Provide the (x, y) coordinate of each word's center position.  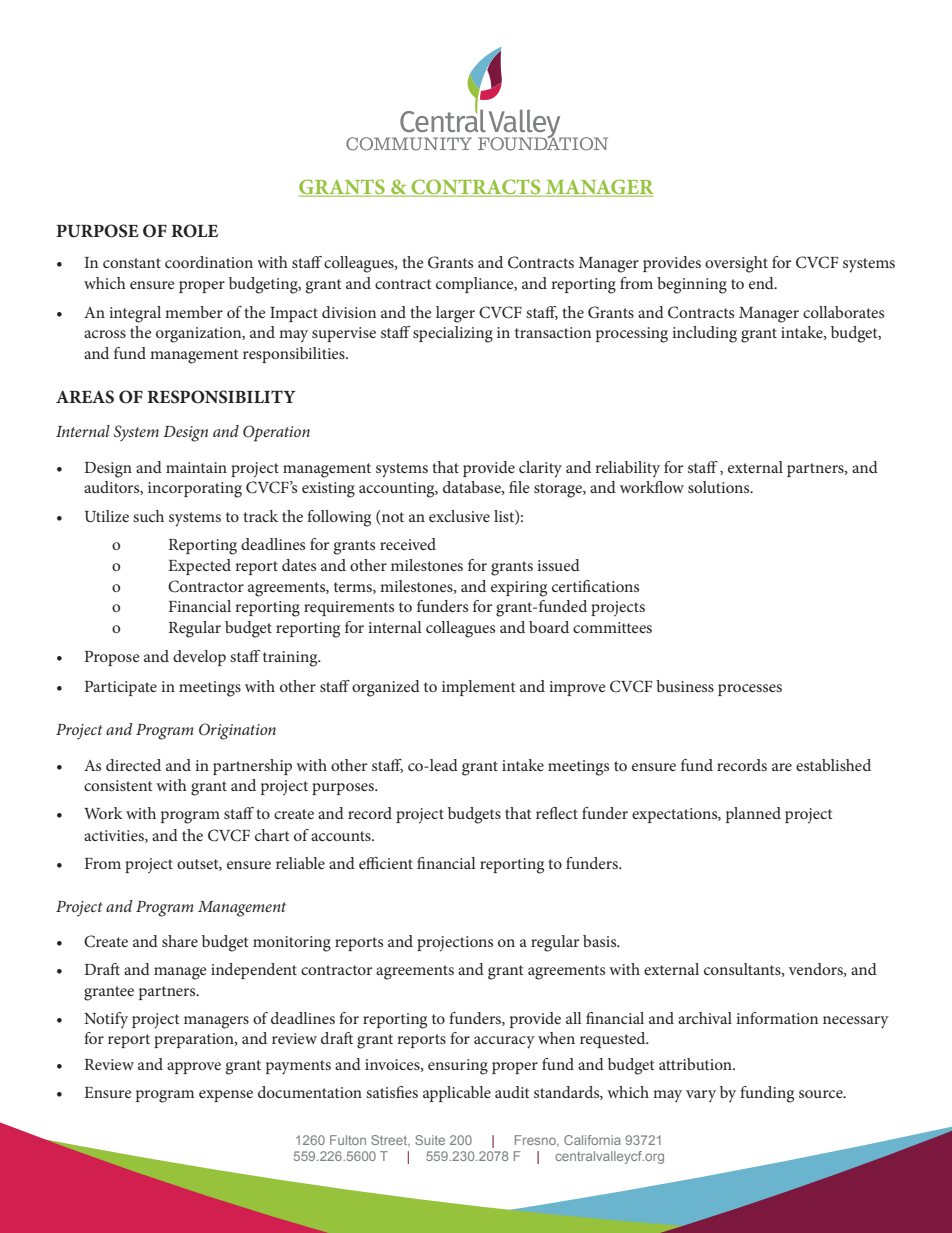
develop (199, 658)
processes (750, 690)
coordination (209, 262)
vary (701, 1096)
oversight (736, 264)
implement (479, 688)
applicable (457, 1094)
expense (226, 1096)
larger (455, 314)
